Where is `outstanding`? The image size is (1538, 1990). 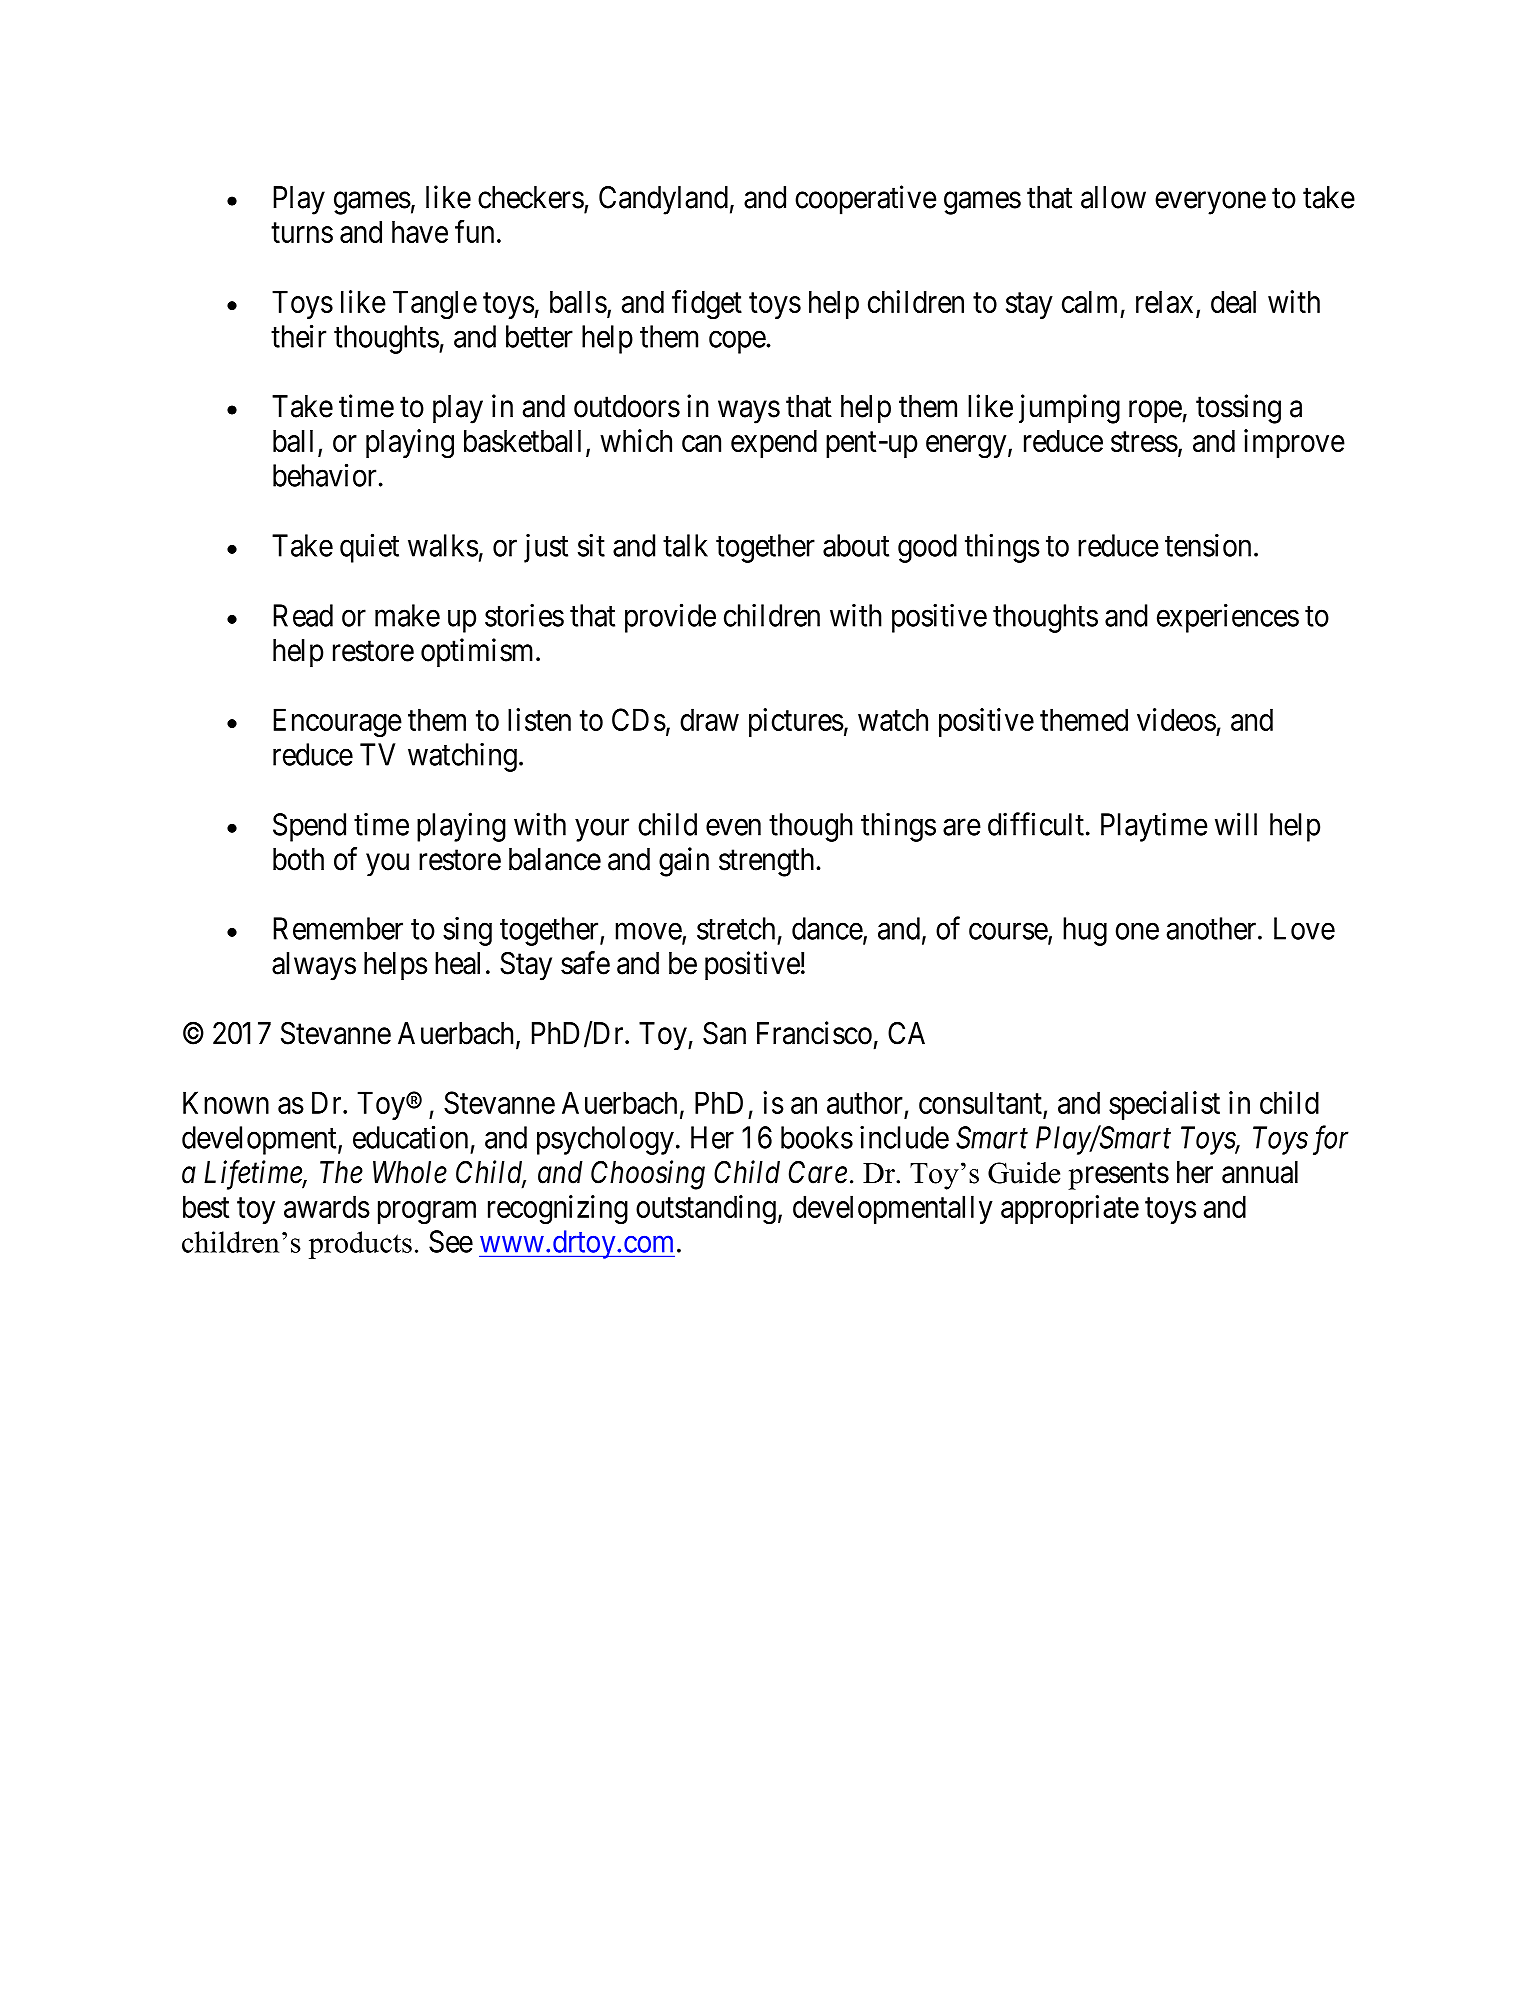
outstanding is located at coordinates (706, 1209).
